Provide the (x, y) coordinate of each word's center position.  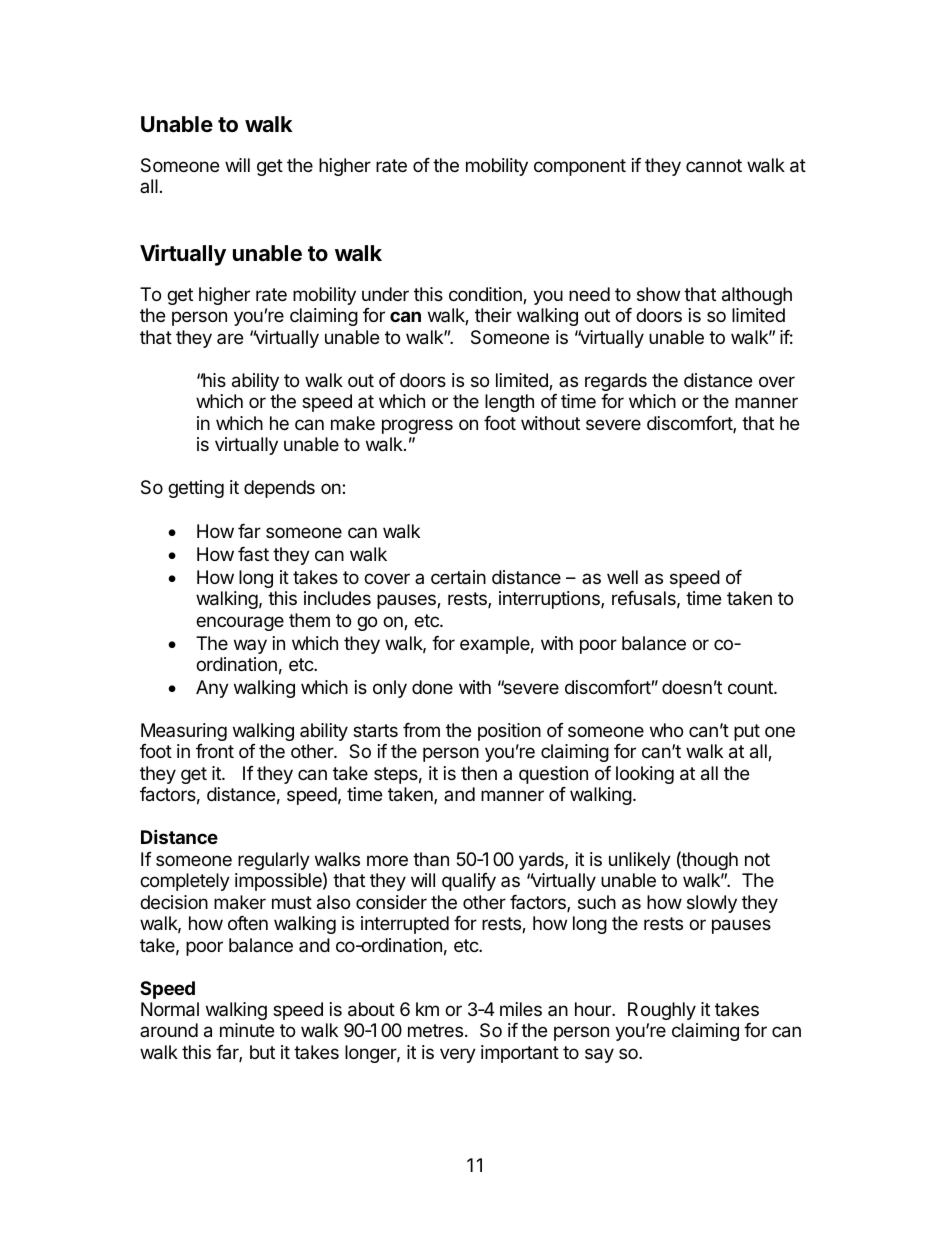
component (580, 167)
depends (279, 489)
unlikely (640, 861)
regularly (274, 861)
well (622, 577)
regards (616, 382)
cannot (714, 165)
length (509, 403)
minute (247, 1030)
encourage (240, 623)
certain (458, 577)
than (431, 859)
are (230, 338)
